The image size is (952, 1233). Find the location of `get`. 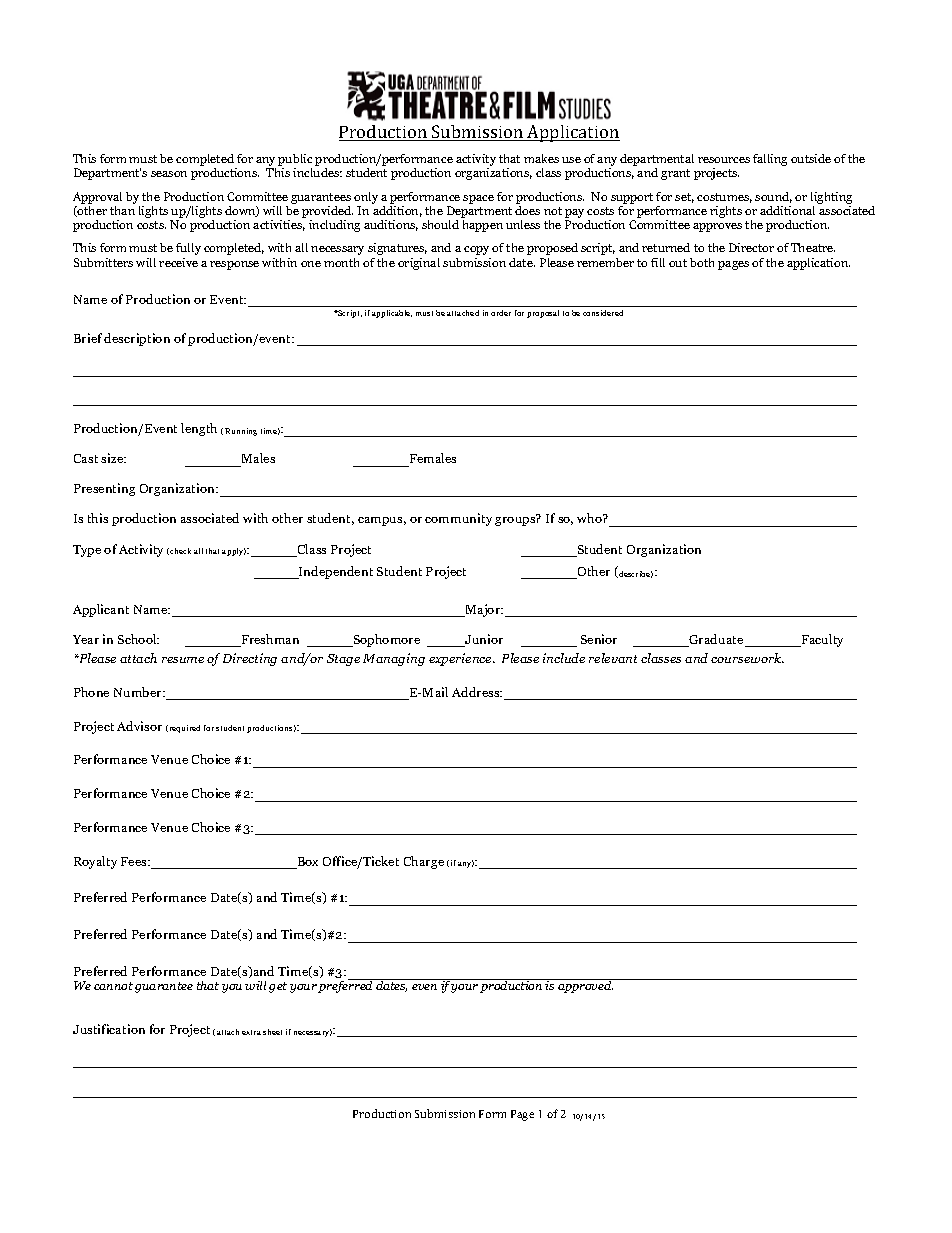

get is located at coordinates (278, 987).
